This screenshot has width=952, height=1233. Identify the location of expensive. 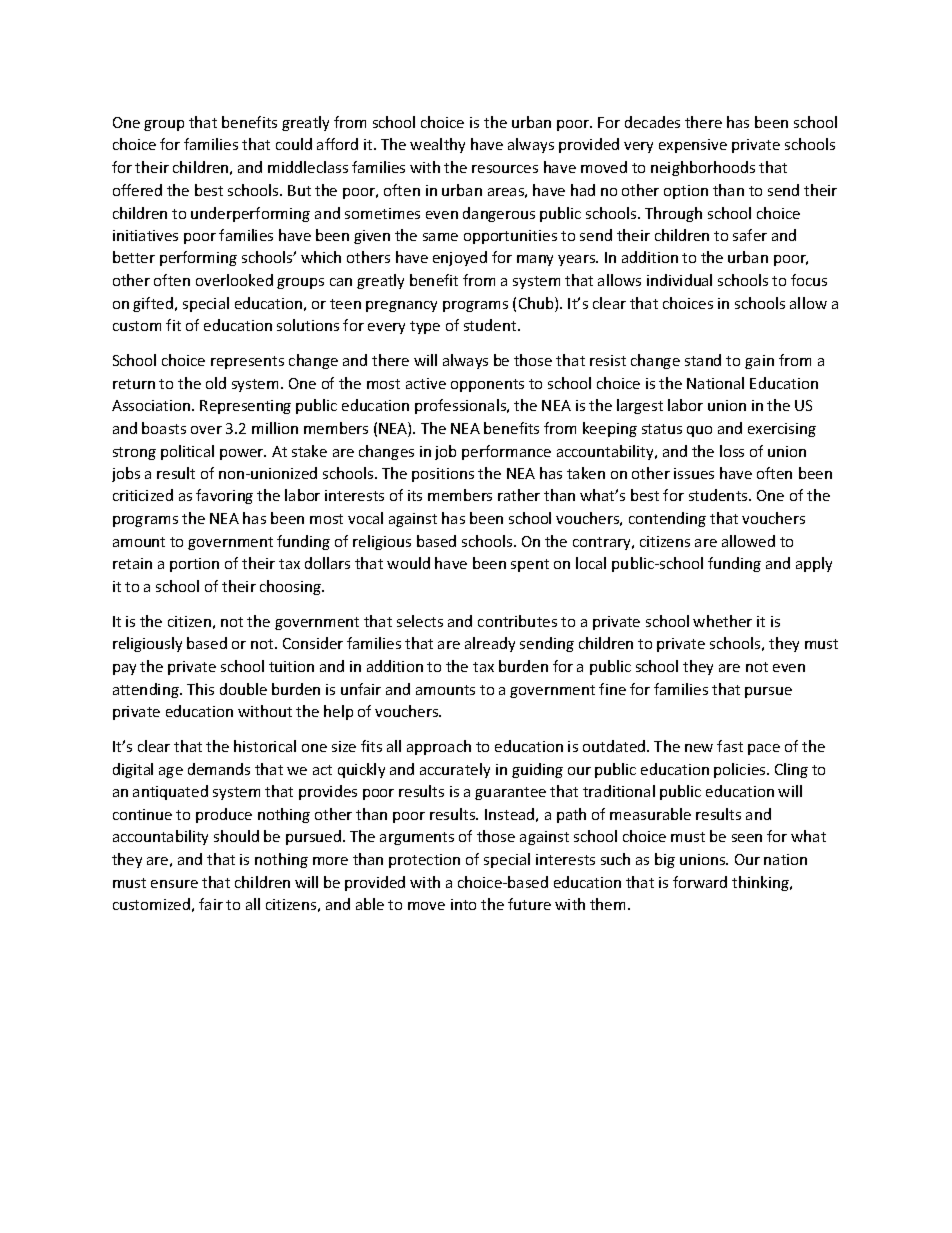
(693, 146).
